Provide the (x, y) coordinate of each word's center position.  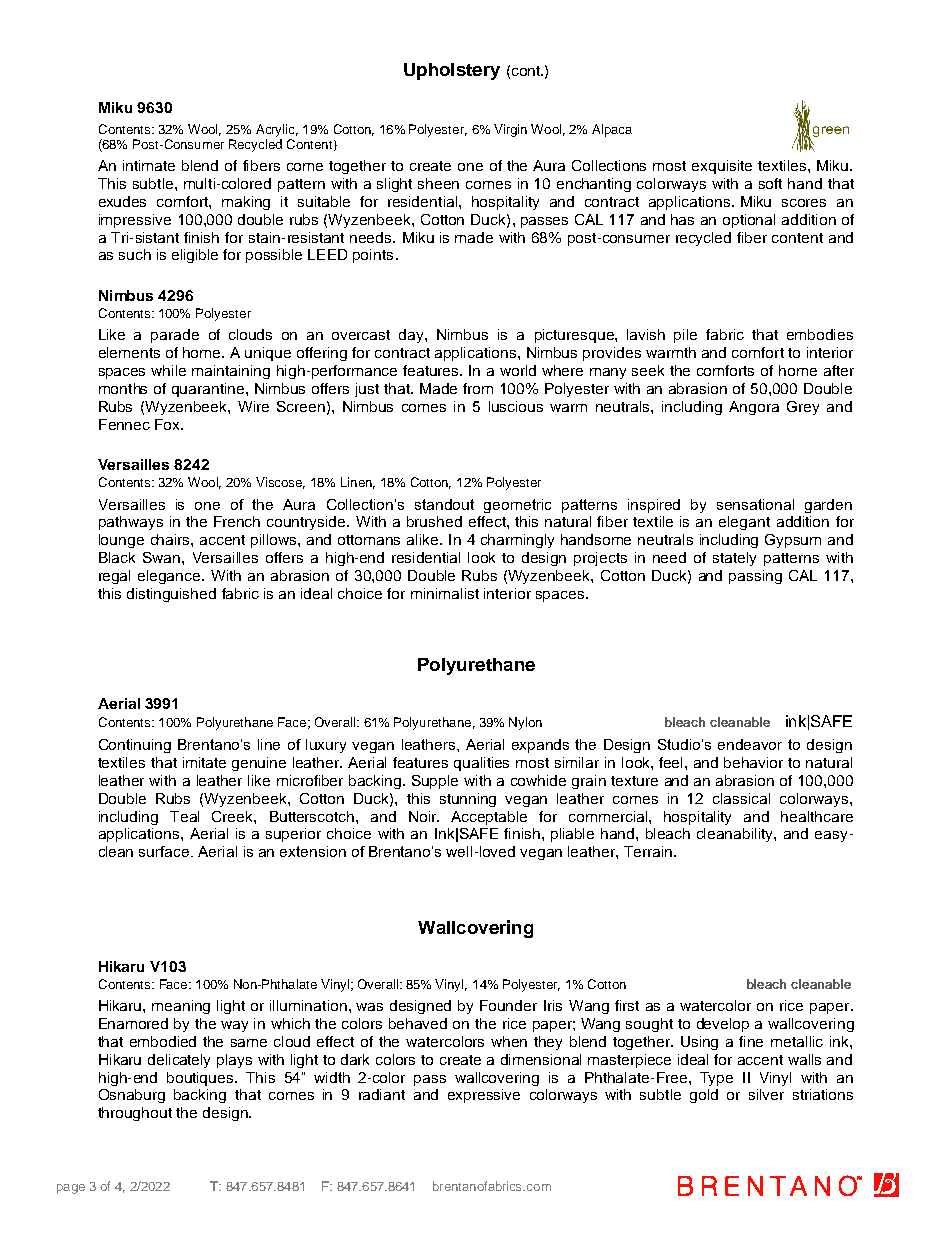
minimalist (445, 593)
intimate (149, 165)
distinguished (171, 595)
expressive (484, 1096)
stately (734, 559)
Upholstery (452, 71)
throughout (135, 1114)
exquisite (722, 167)
